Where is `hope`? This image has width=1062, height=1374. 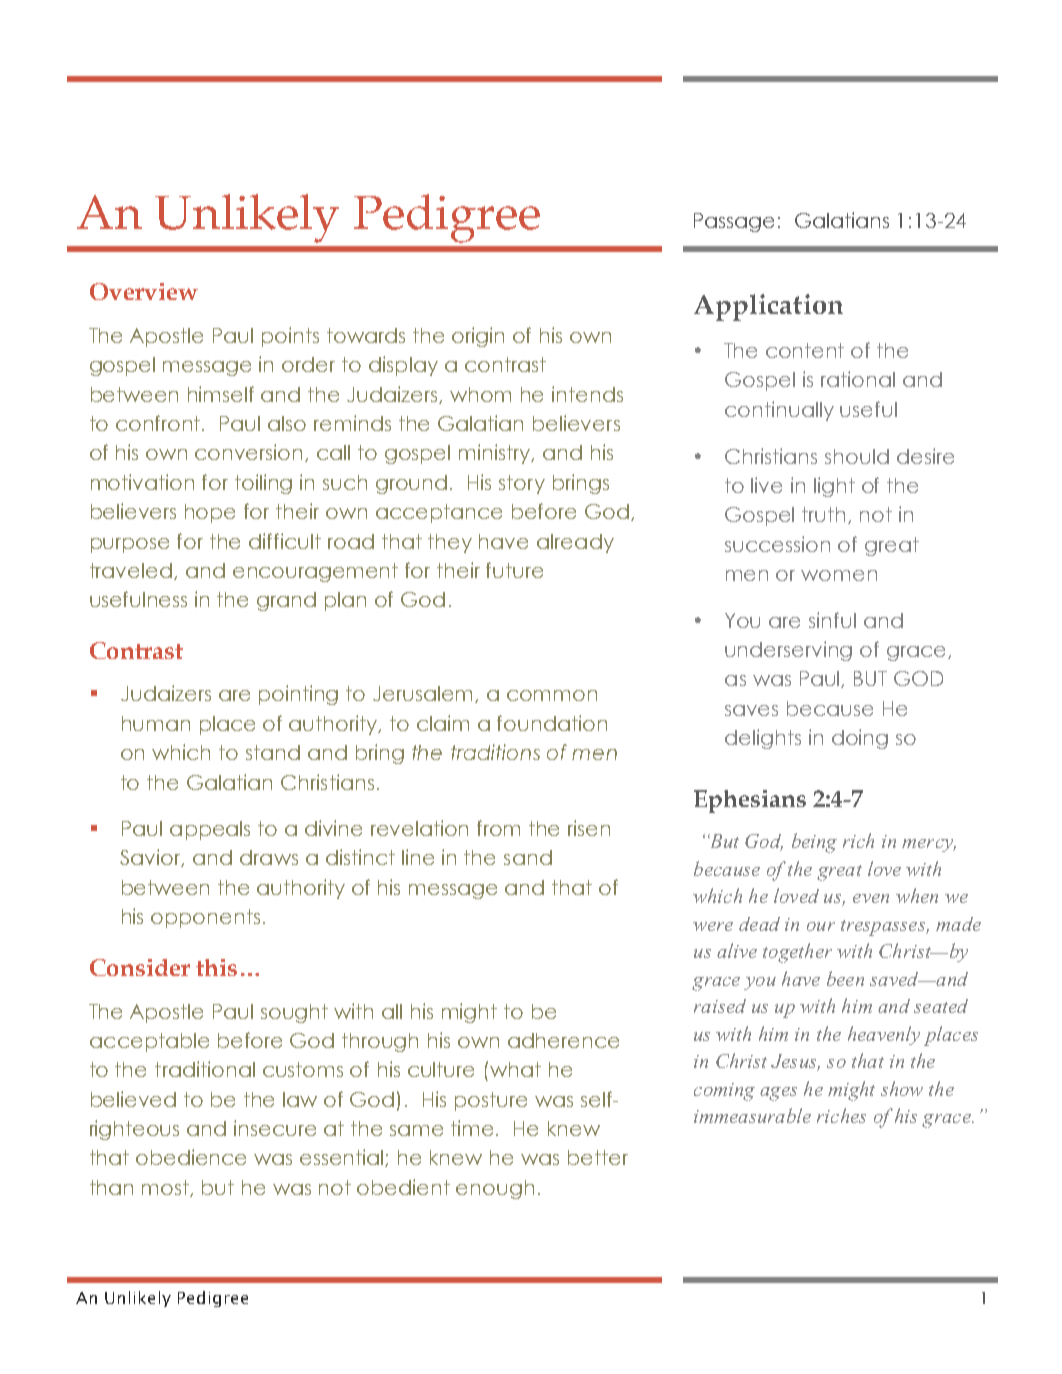 hope is located at coordinates (210, 513).
